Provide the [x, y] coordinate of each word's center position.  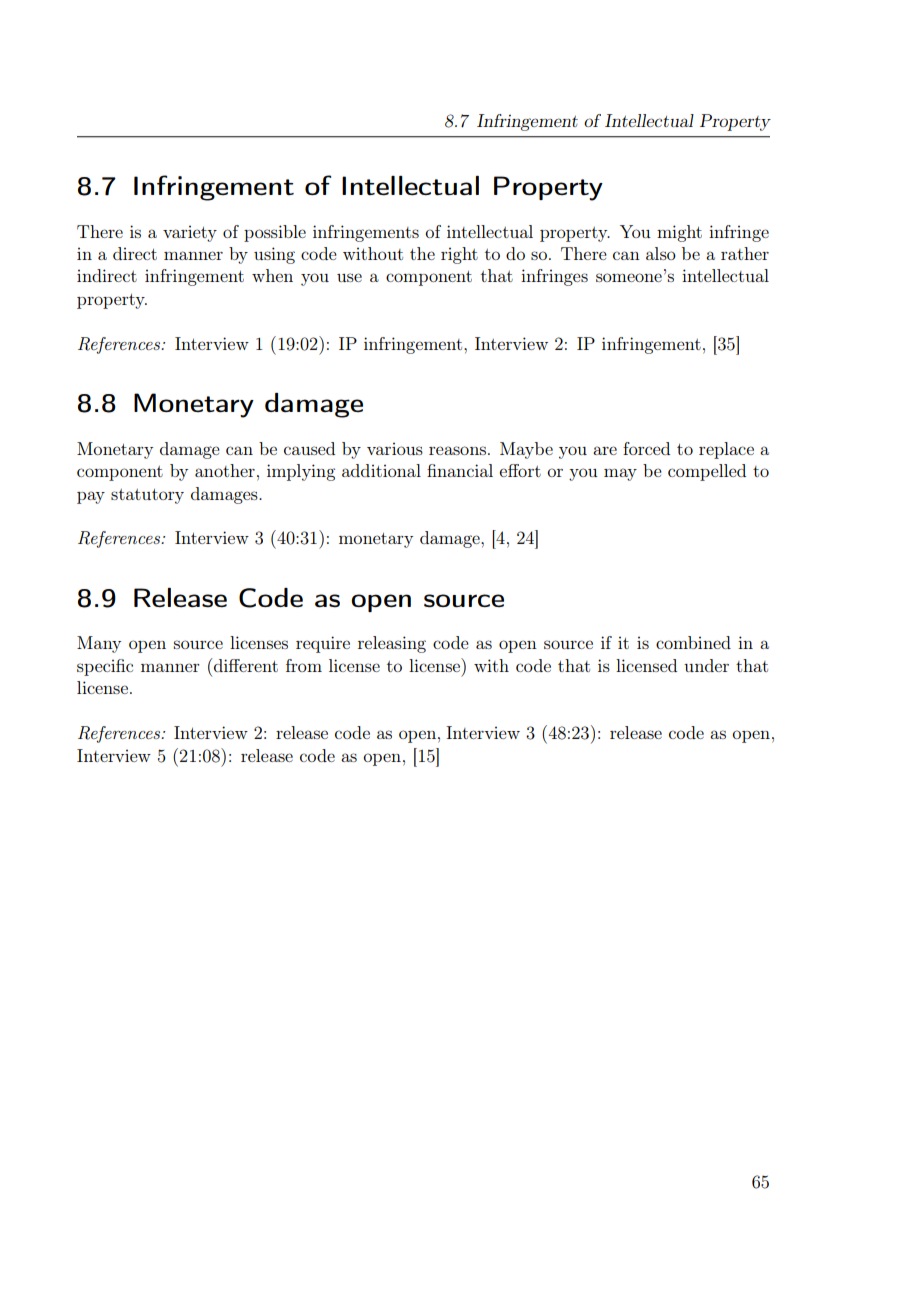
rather [745, 253]
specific [105, 667]
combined [693, 642]
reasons [457, 450]
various [395, 448]
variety [190, 233]
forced [646, 448]
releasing [392, 644]
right [459, 255]
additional [381, 470]
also [661, 253]
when [272, 275]
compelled [707, 472]
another [225, 470]
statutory [147, 496]
